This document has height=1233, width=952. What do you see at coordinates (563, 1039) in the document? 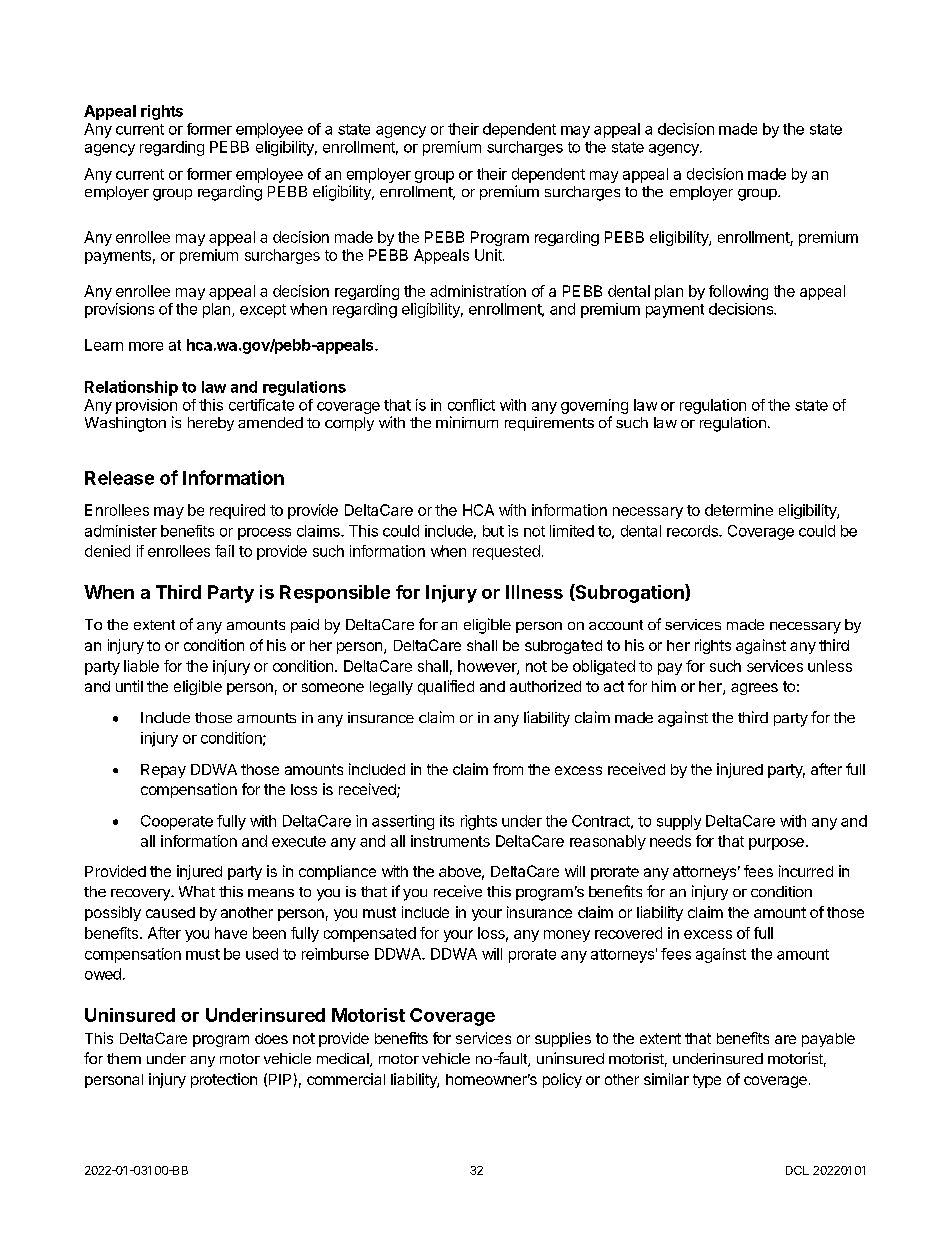
I see `supplies` at bounding box center [563, 1039].
